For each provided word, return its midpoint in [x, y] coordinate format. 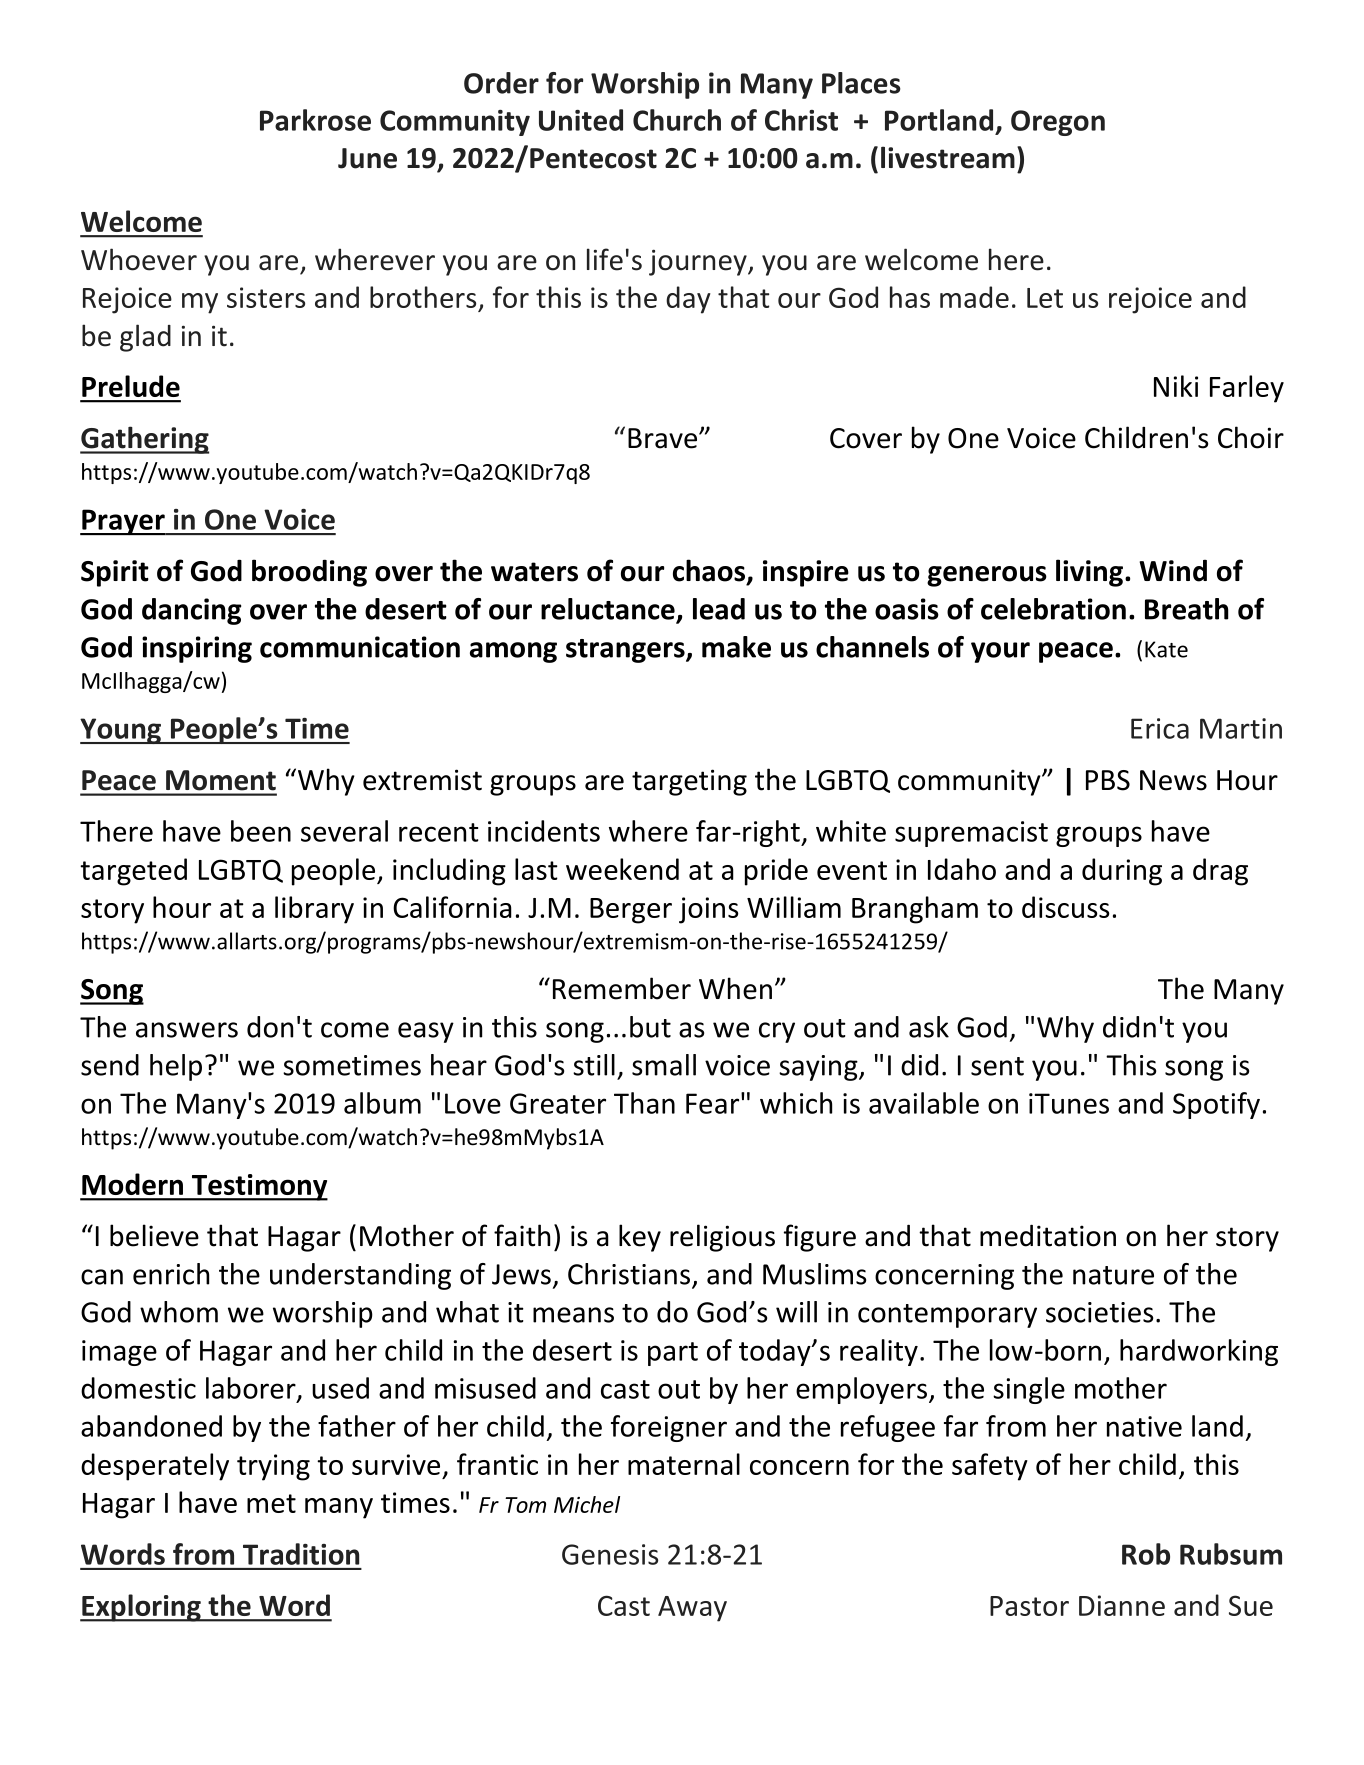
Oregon [1058, 123]
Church [677, 120]
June [367, 158]
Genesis [610, 1554]
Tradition [301, 1554]
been [261, 831]
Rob [1146, 1554]
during [1122, 872]
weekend [622, 869]
